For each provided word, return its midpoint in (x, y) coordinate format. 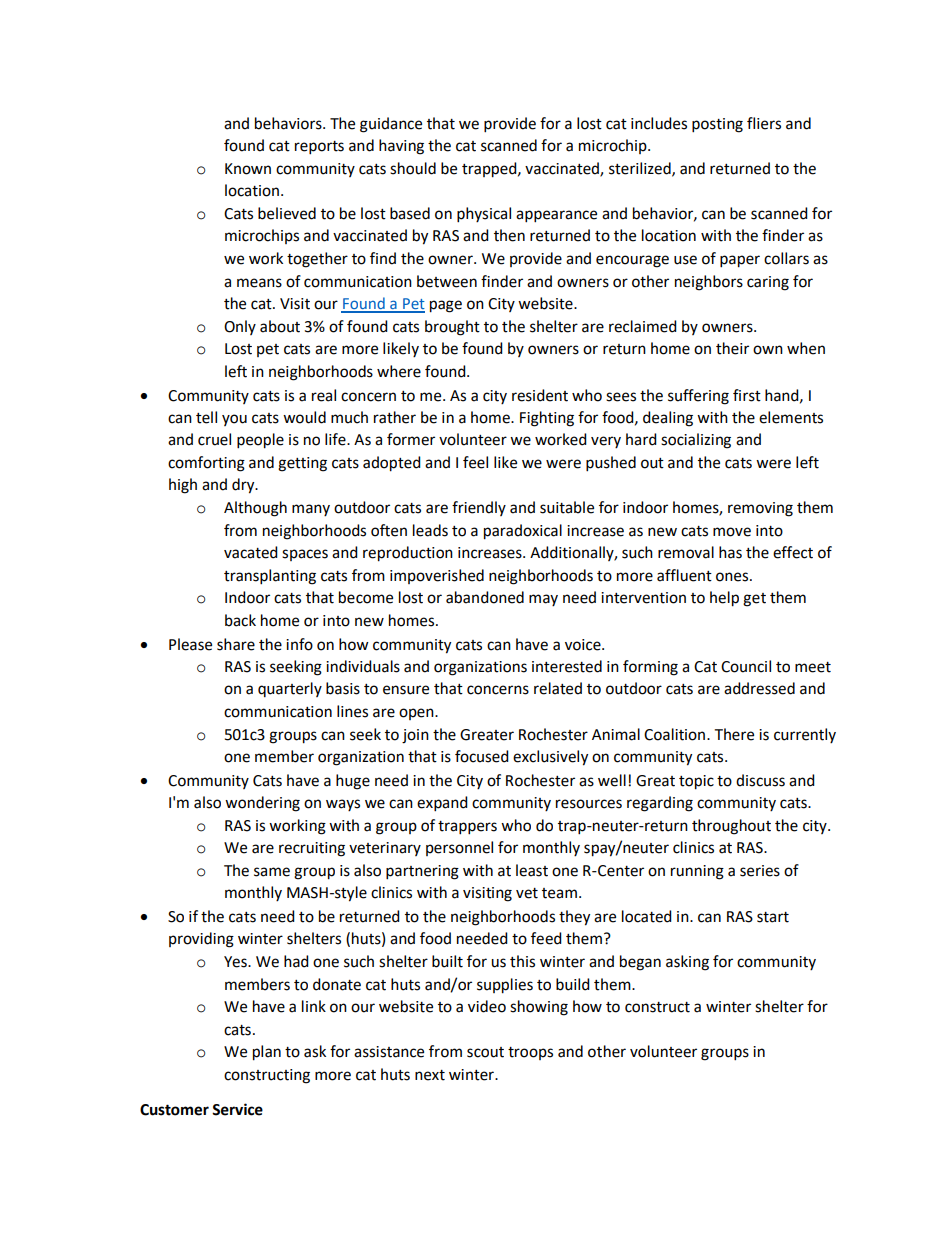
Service (237, 1109)
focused (482, 756)
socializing (696, 441)
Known (248, 169)
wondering (262, 804)
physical (484, 215)
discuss (760, 780)
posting (717, 125)
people (260, 441)
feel (475, 462)
